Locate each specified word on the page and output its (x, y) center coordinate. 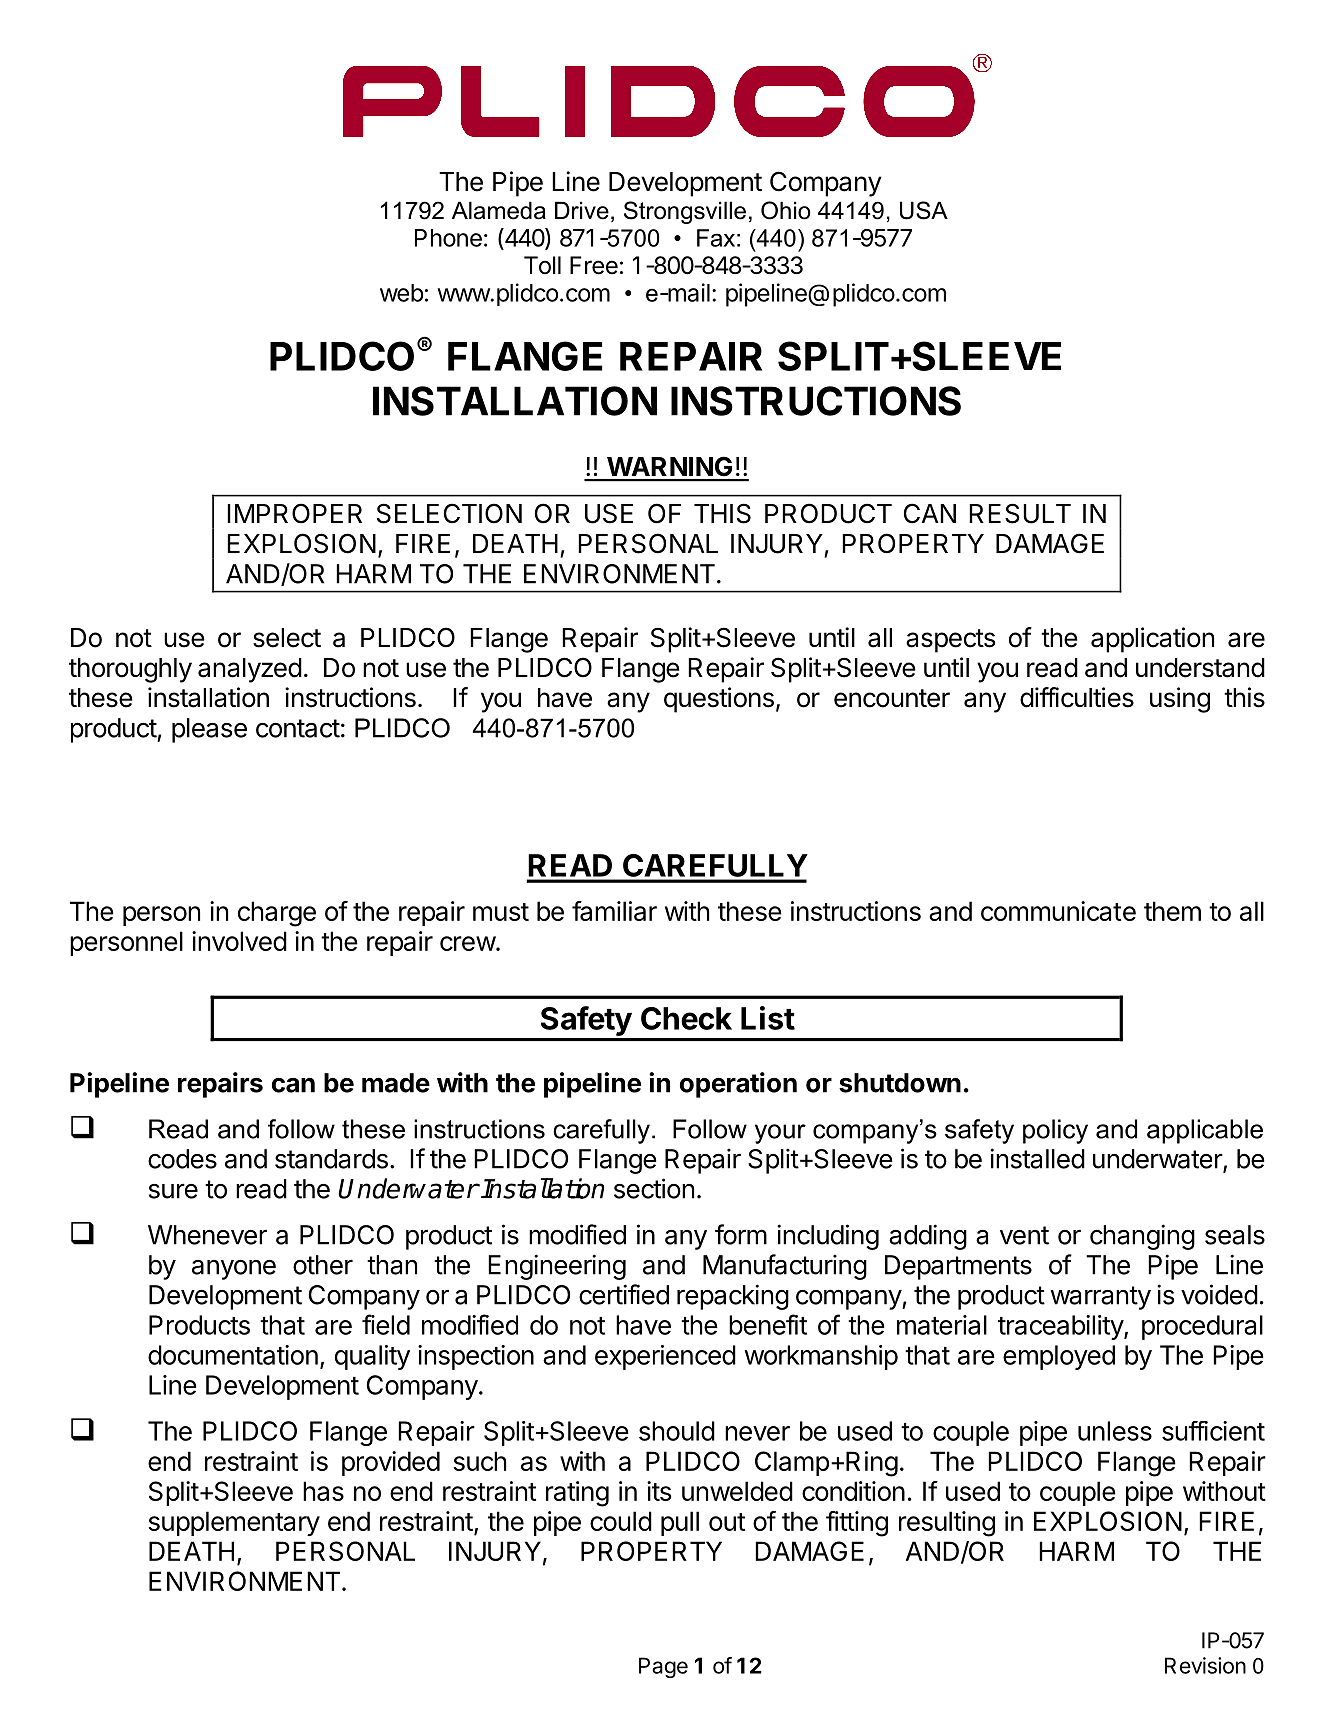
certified (624, 1294)
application (1152, 640)
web (401, 293)
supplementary (234, 1523)
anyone (234, 1270)
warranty (1100, 1298)
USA (924, 210)
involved (239, 941)
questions (719, 700)
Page (663, 1667)
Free (594, 265)
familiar (614, 911)
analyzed (250, 670)
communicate (1058, 911)
